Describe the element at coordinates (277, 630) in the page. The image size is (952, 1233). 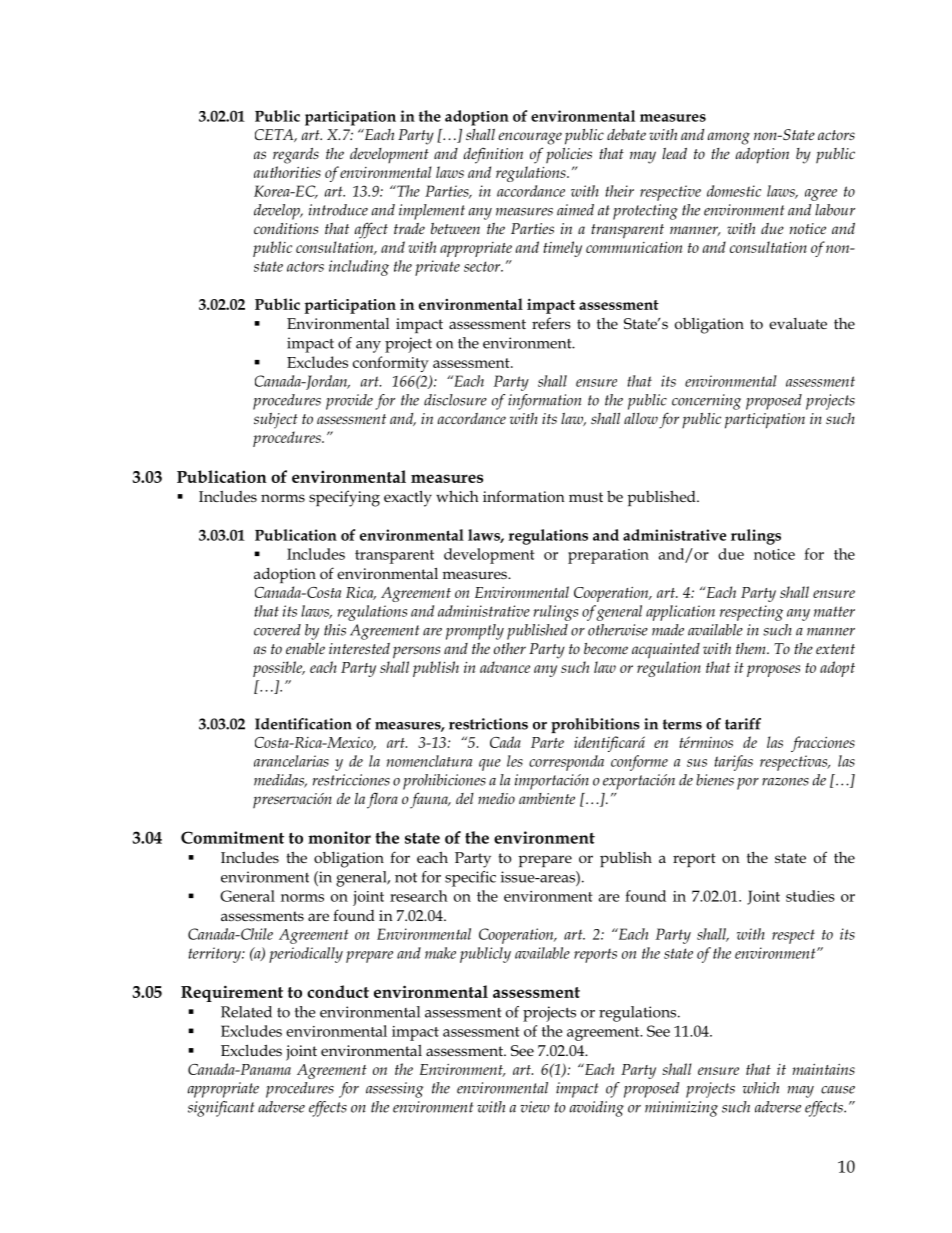
I see `covered` at that location.
